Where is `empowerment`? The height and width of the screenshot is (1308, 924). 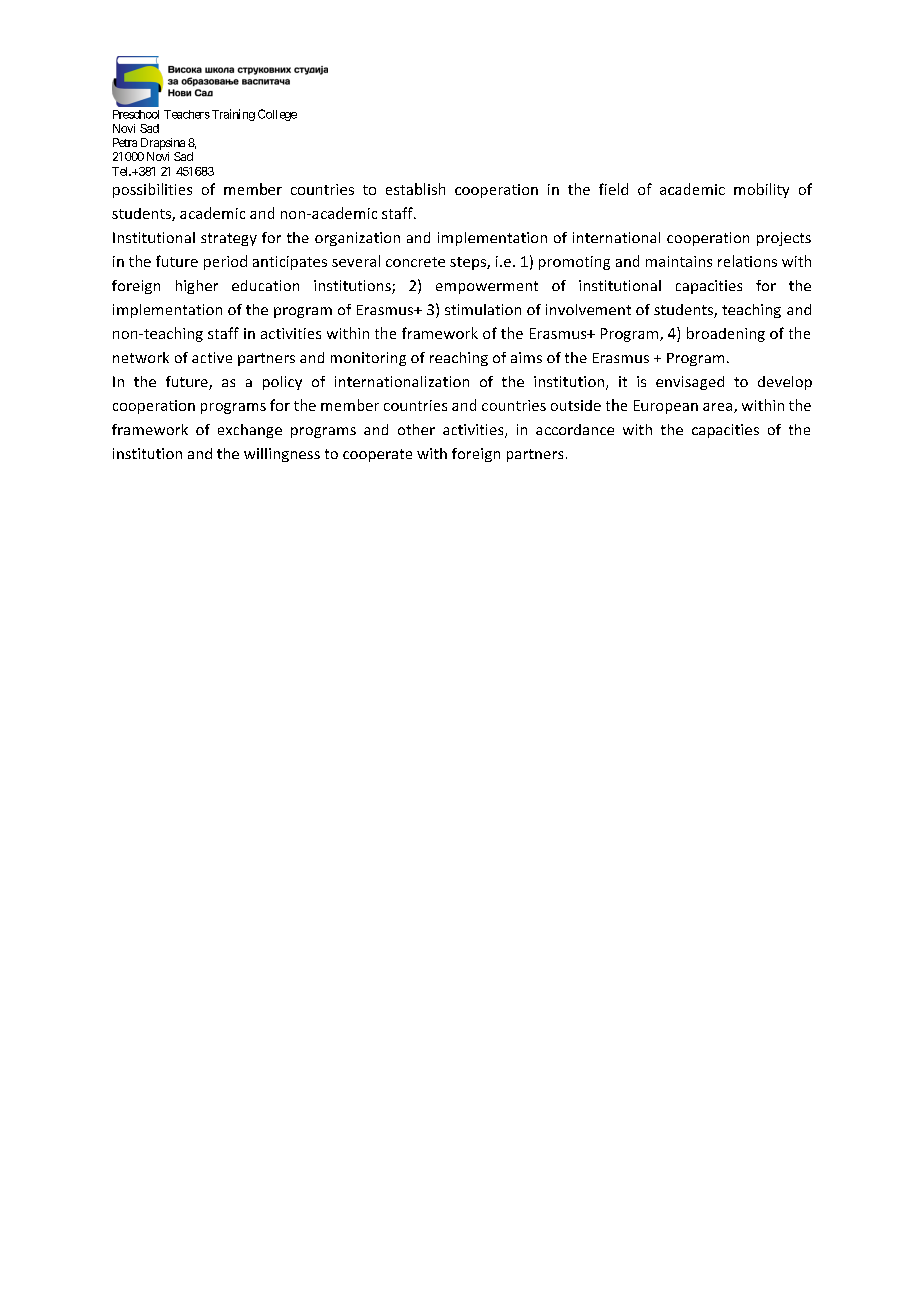
empowerment is located at coordinates (487, 287).
